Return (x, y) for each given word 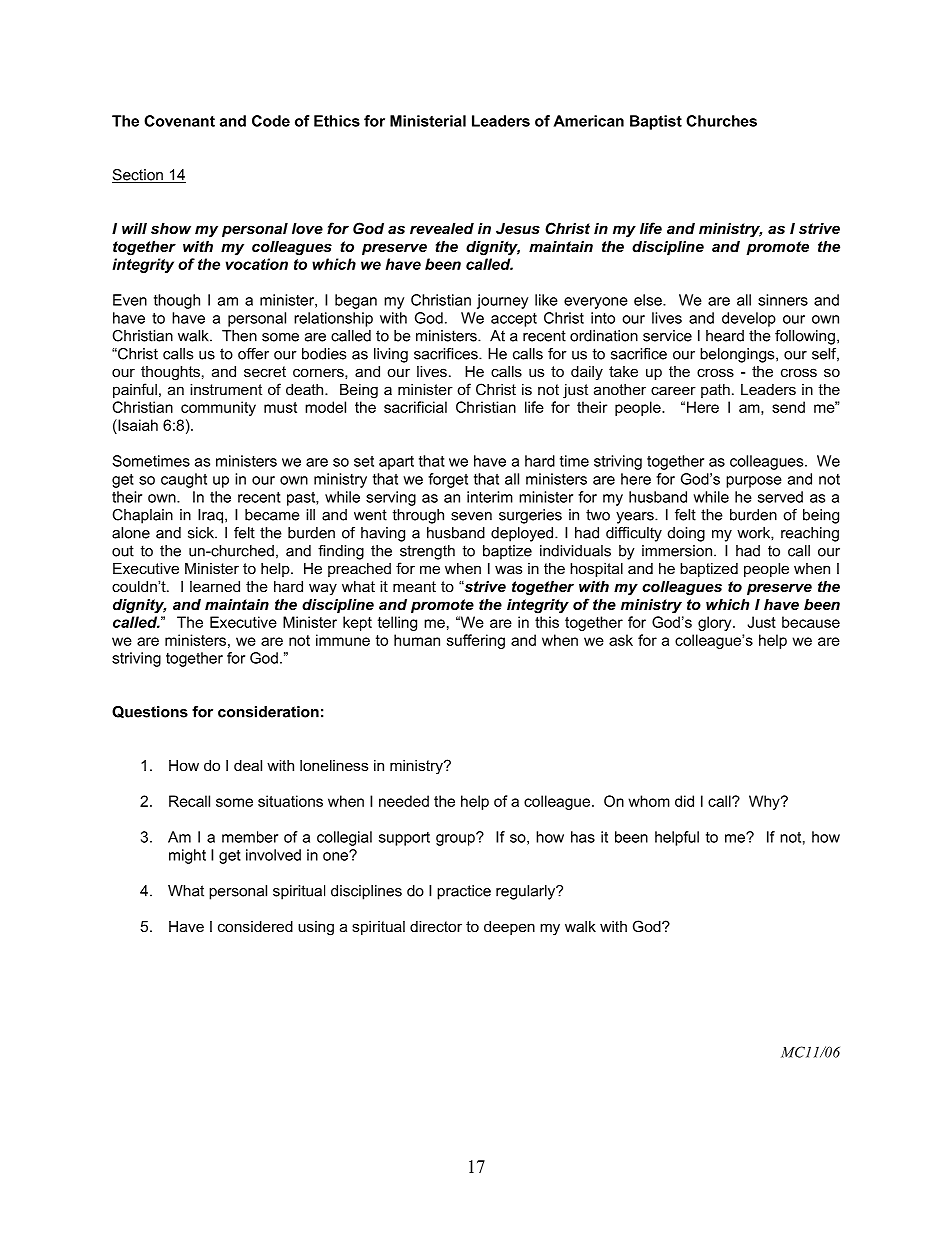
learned (215, 586)
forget (448, 480)
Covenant (179, 121)
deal (248, 765)
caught (184, 480)
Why (765, 802)
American (588, 121)
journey (502, 301)
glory (716, 623)
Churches (721, 121)
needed (404, 801)
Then (239, 336)
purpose (754, 482)
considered (255, 926)
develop (749, 319)
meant (414, 586)
